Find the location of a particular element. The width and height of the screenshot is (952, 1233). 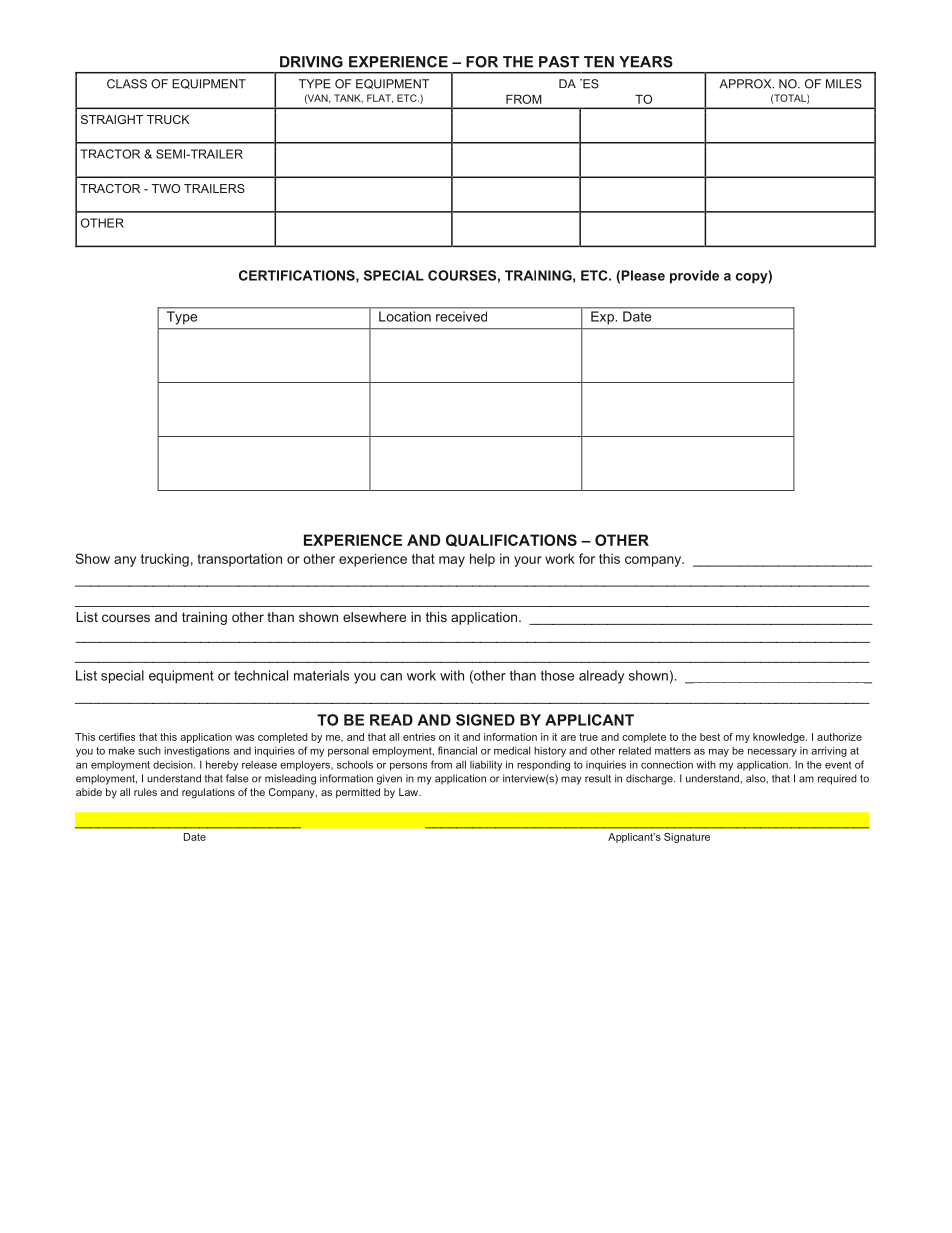

Signature is located at coordinates (687, 838).
